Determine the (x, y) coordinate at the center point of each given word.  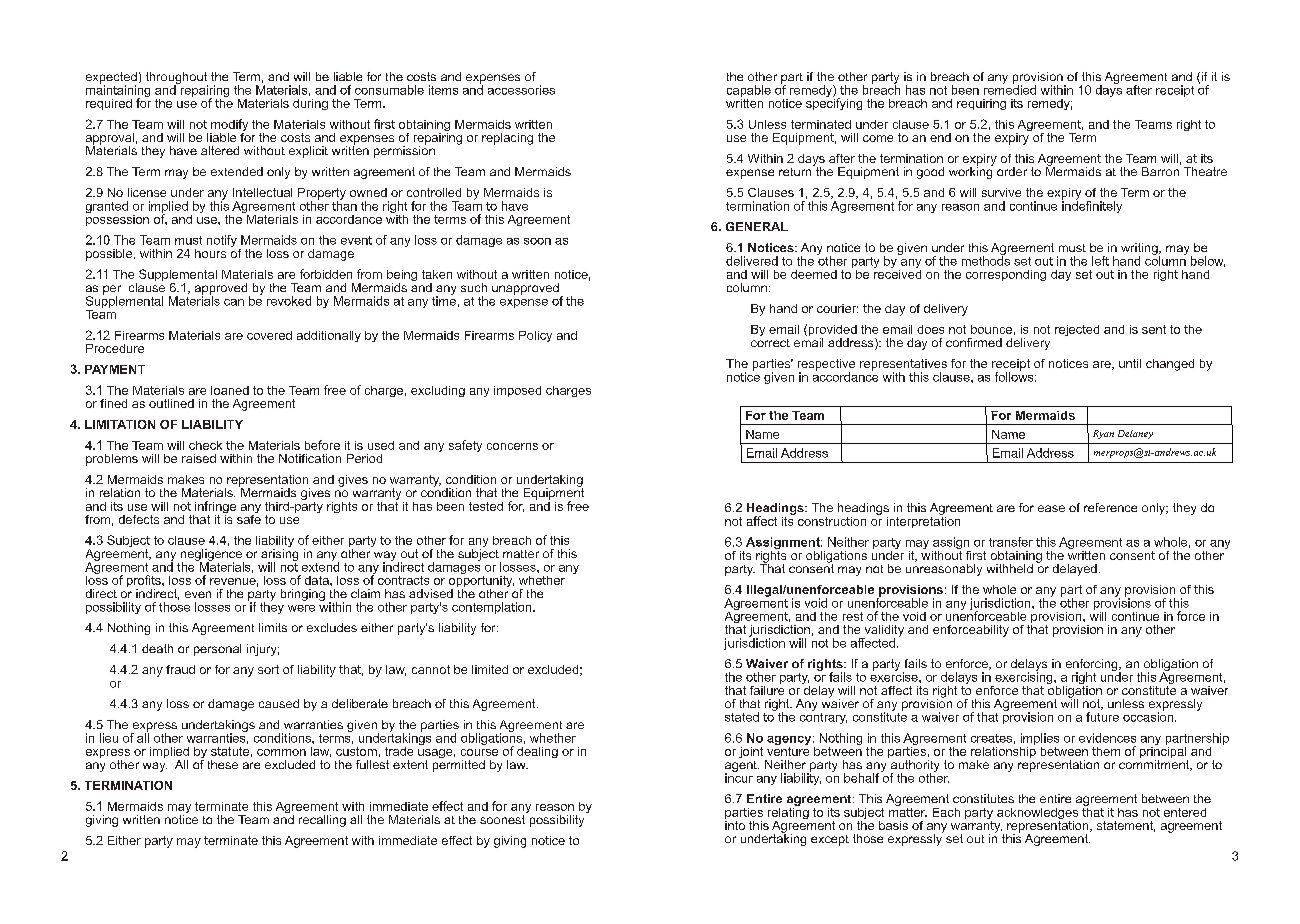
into (735, 824)
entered (1185, 812)
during (310, 104)
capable (749, 92)
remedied (1010, 89)
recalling (322, 821)
